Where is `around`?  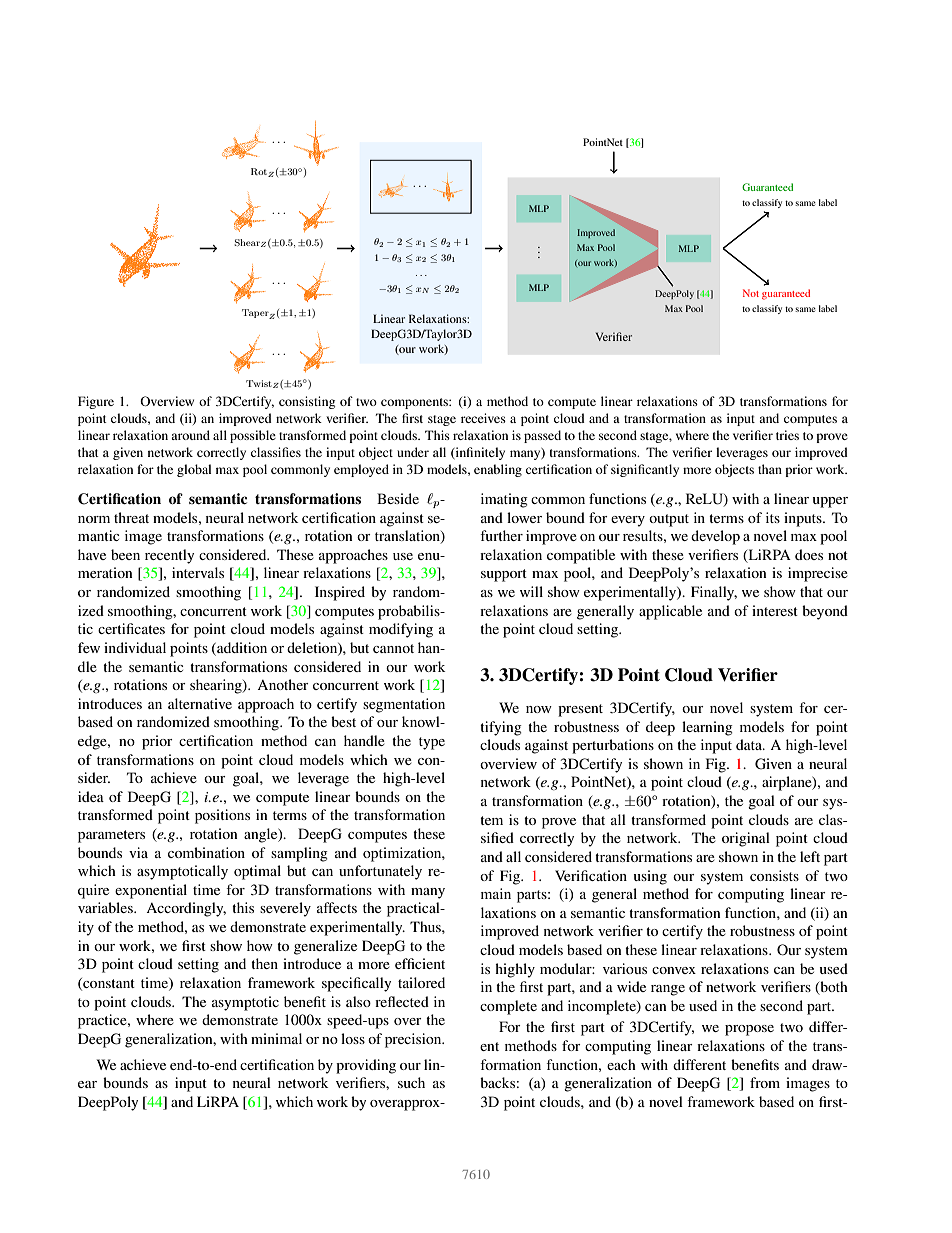
around is located at coordinates (190, 435).
